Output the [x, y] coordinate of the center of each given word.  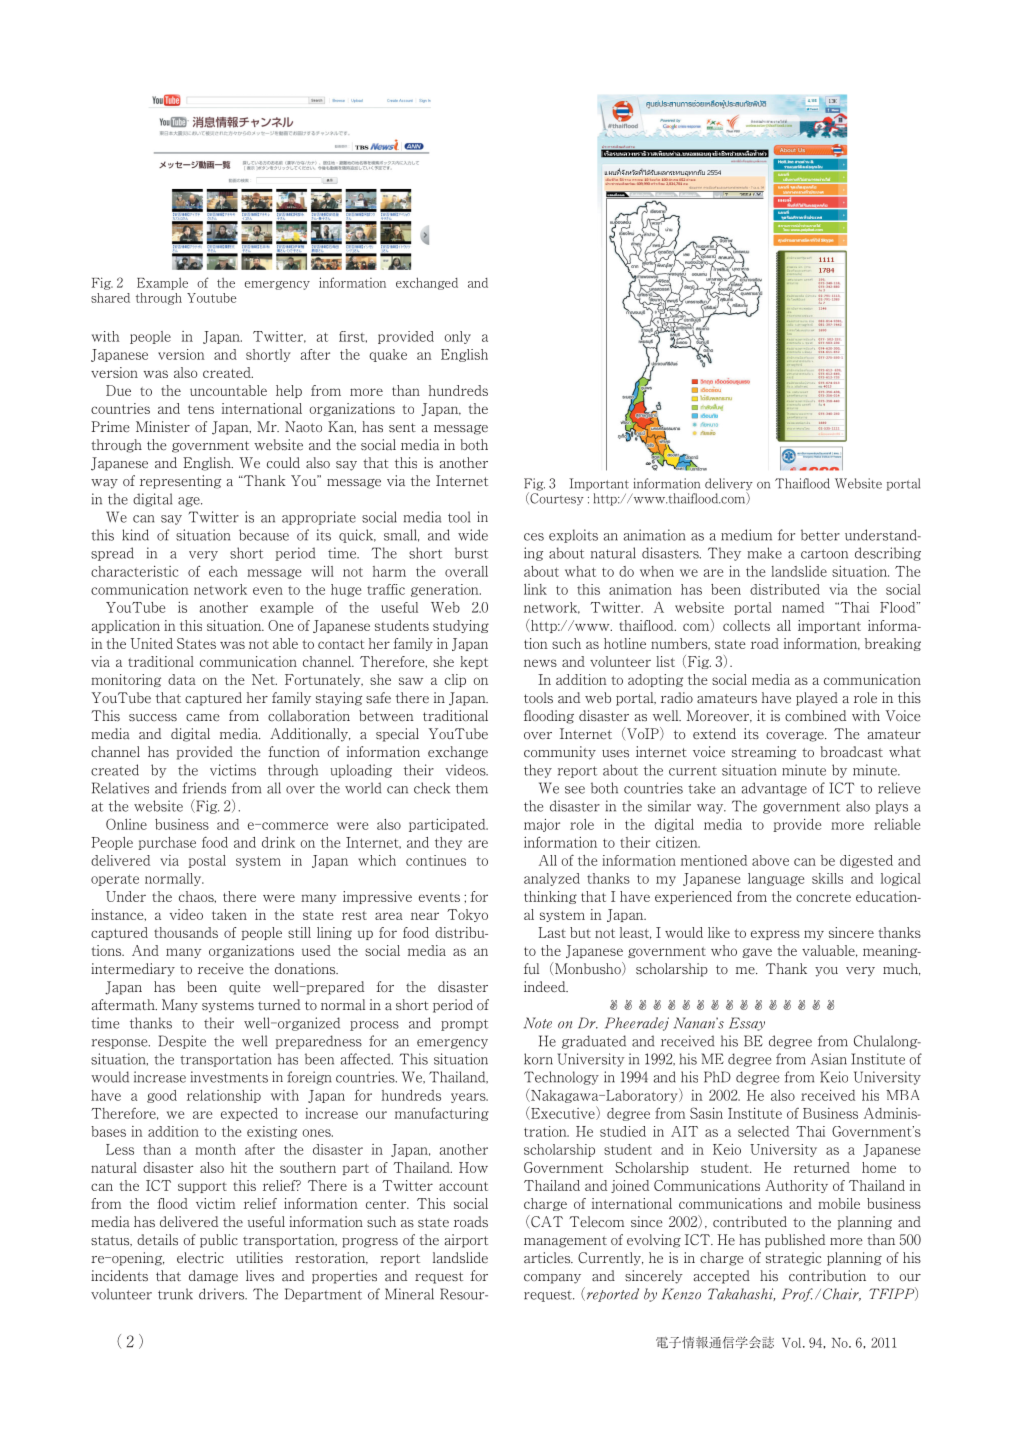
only [457, 337]
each [223, 571]
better [820, 535]
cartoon [824, 554]
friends [204, 788]
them [472, 788]
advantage [774, 789]
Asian [829, 1059]
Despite [182, 1042]
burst [471, 553]
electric [200, 1258]
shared [110, 298]
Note [538, 1023]
